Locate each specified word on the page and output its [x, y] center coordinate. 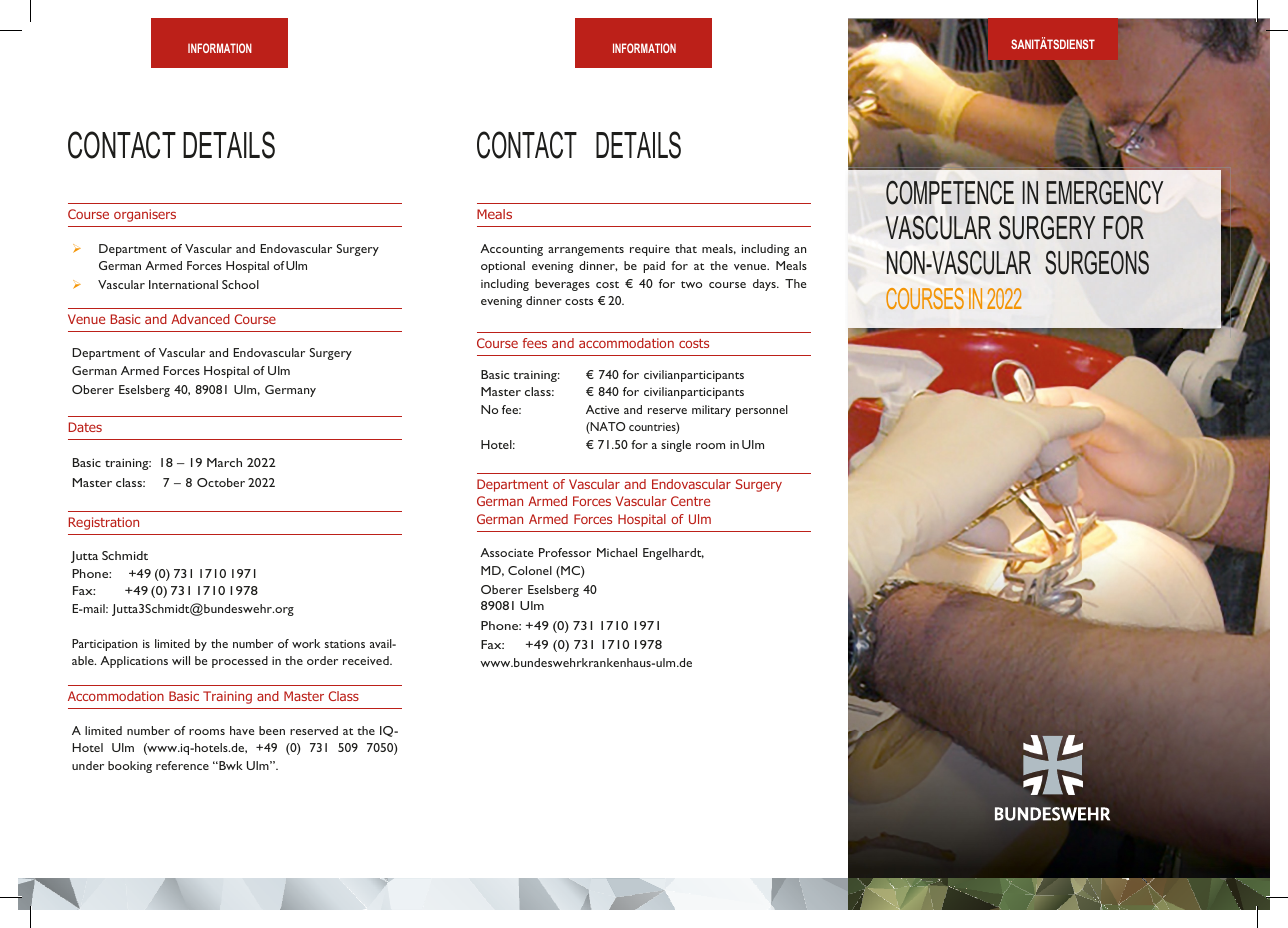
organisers [145, 215]
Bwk [230, 765]
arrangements [586, 251]
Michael [617, 552]
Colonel [530, 570]
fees [535, 343]
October [221, 482]
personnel [762, 411]
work [306, 643]
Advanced [200, 319]
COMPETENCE [950, 192]
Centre [690, 501]
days [765, 285]
